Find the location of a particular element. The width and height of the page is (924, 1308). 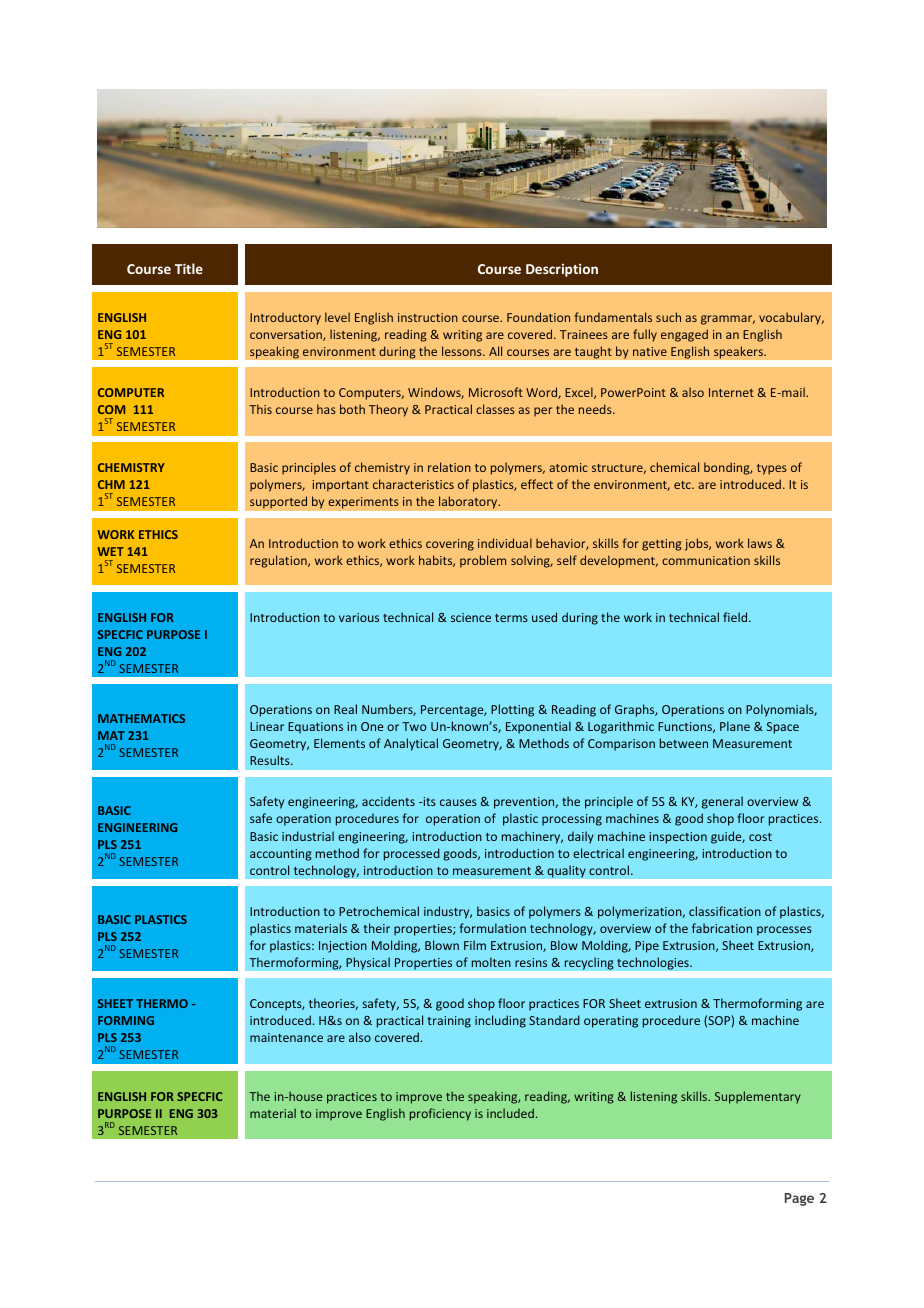

maintenance is located at coordinates (286, 1037).
